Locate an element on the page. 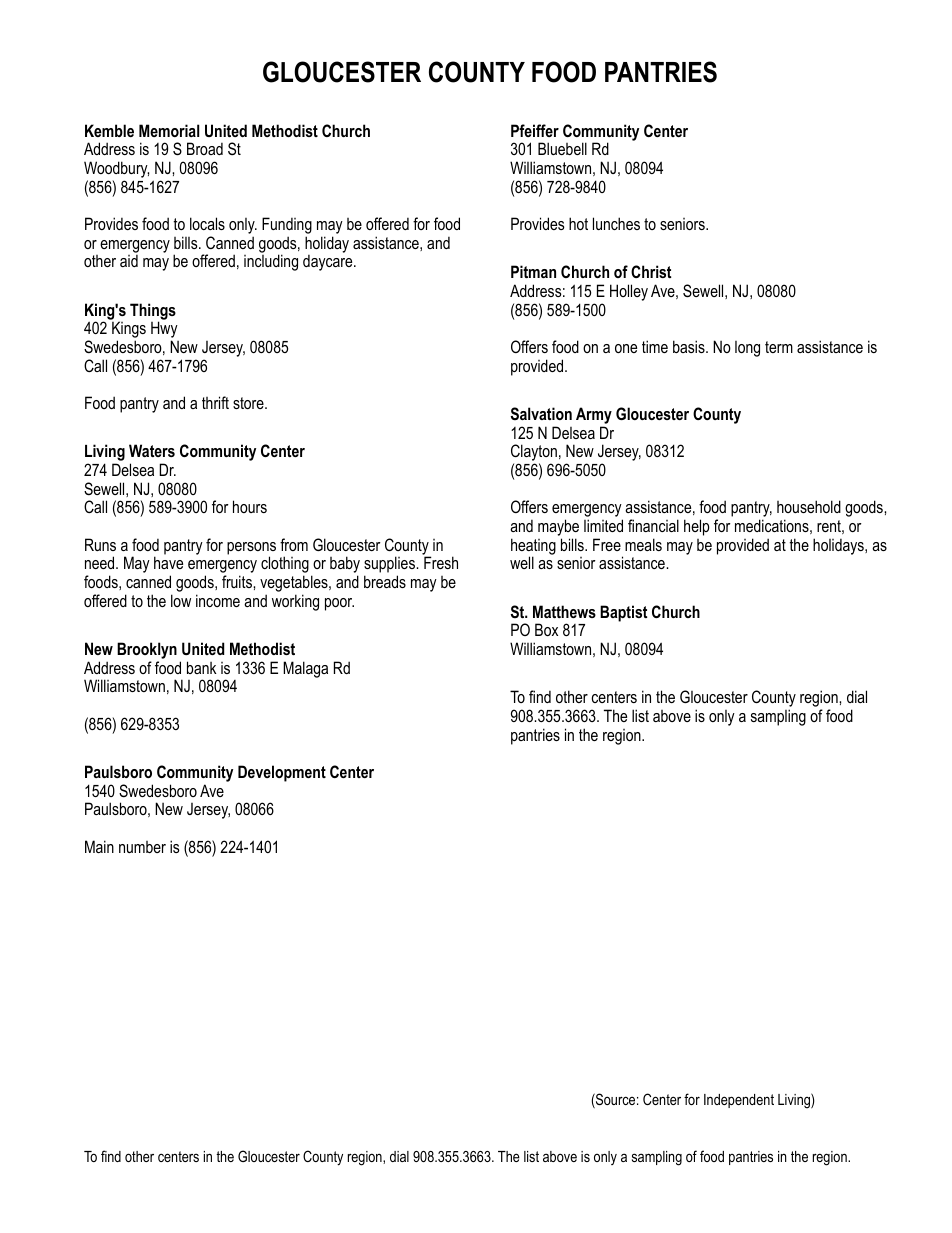  Clayton is located at coordinates (535, 454).
